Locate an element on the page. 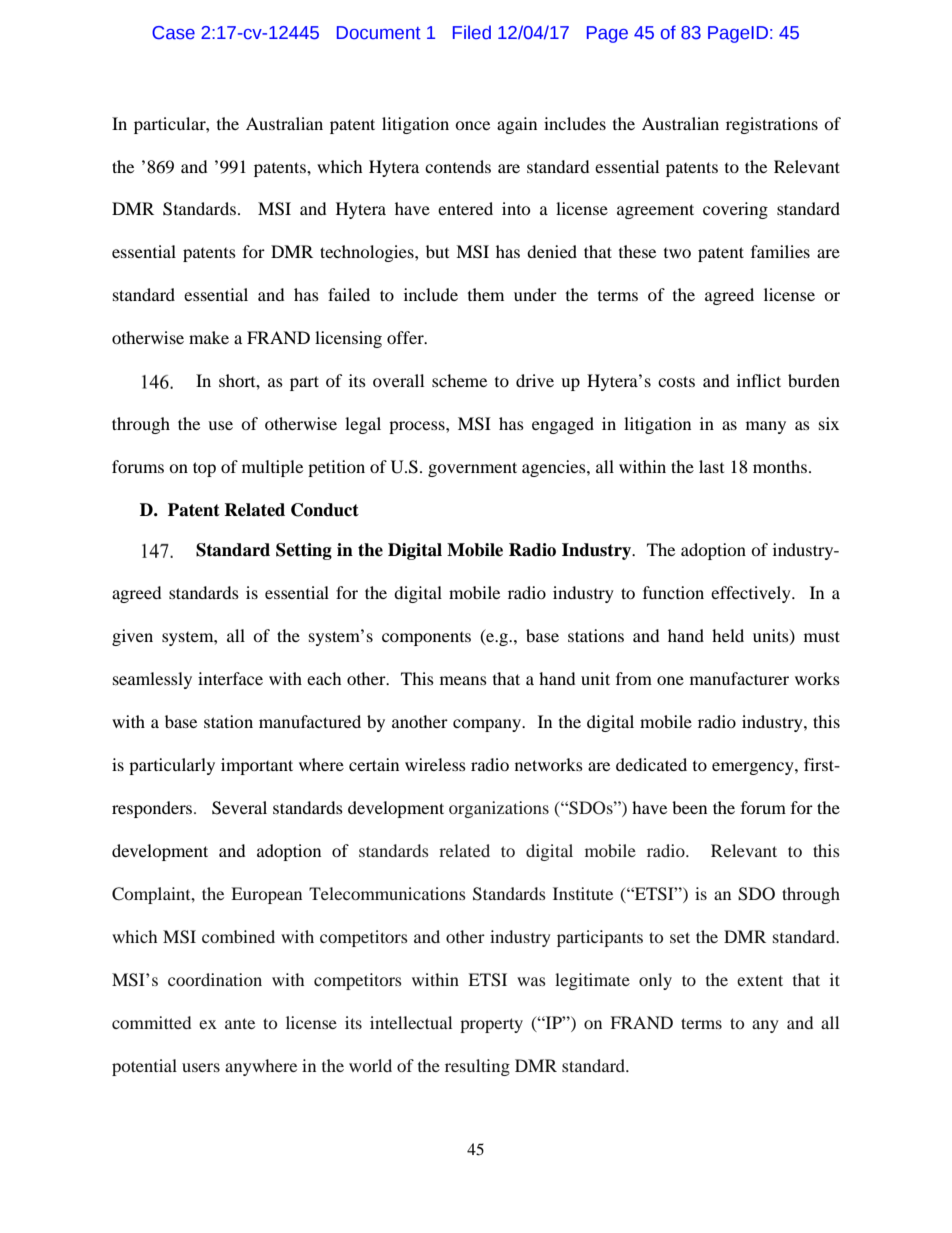 The image size is (952, 1233). interface is located at coordinates (230, 678).
